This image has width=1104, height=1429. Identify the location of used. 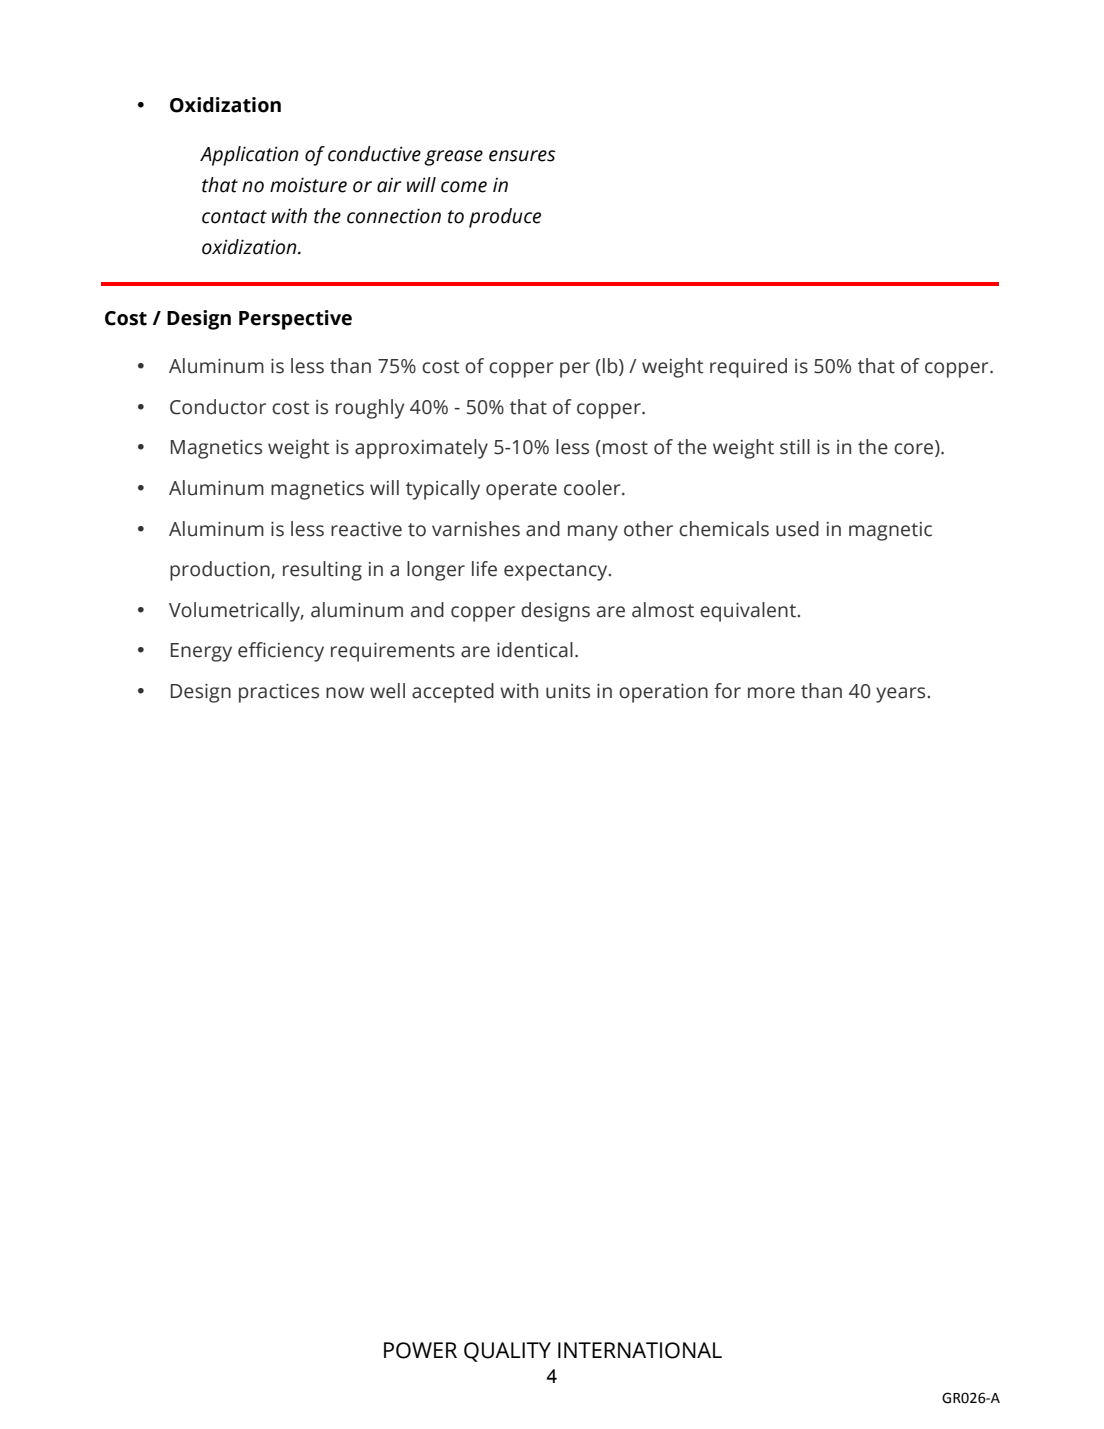
(797, 529).
